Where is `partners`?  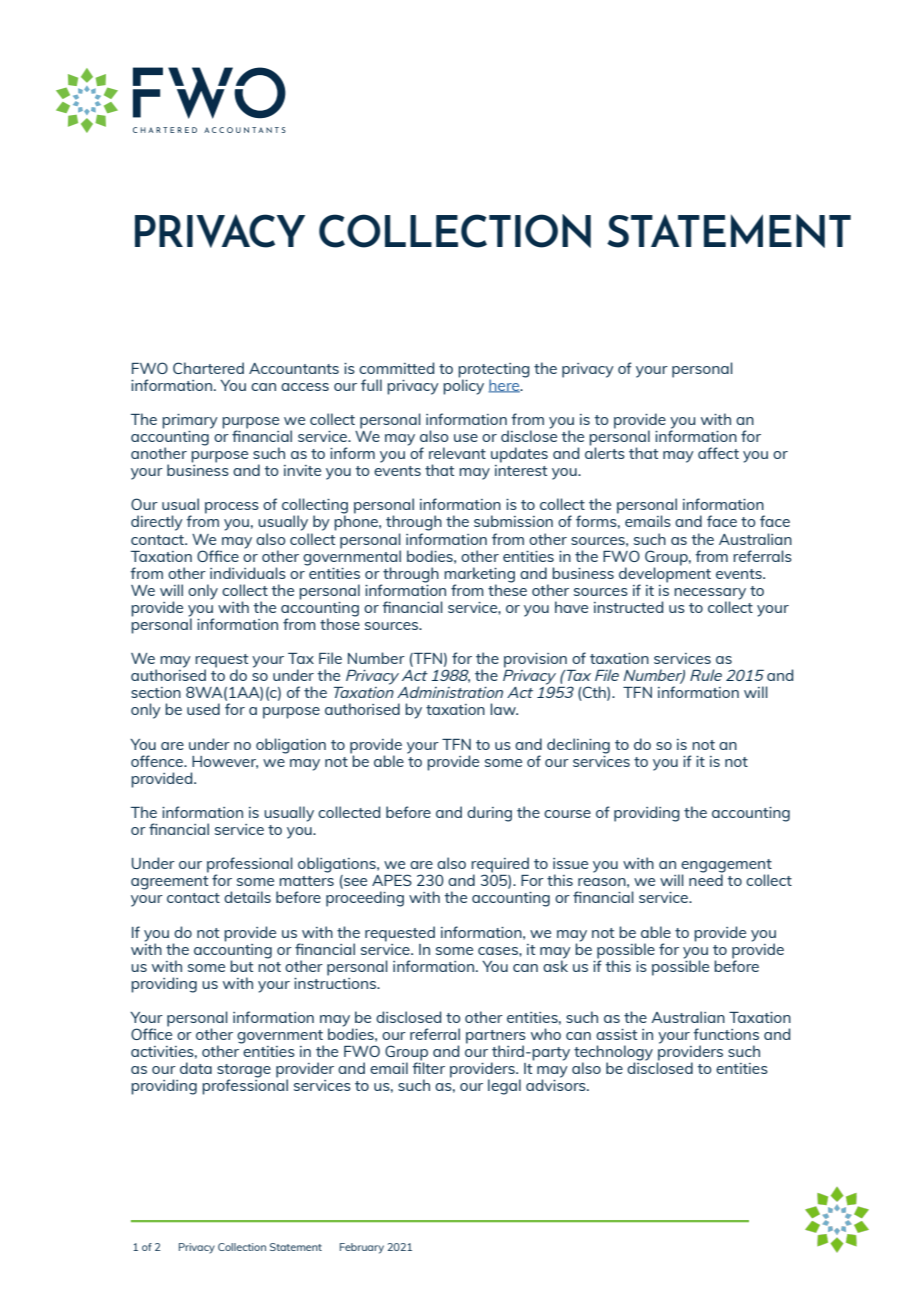 partners is located at coordinates (496, 1038).
